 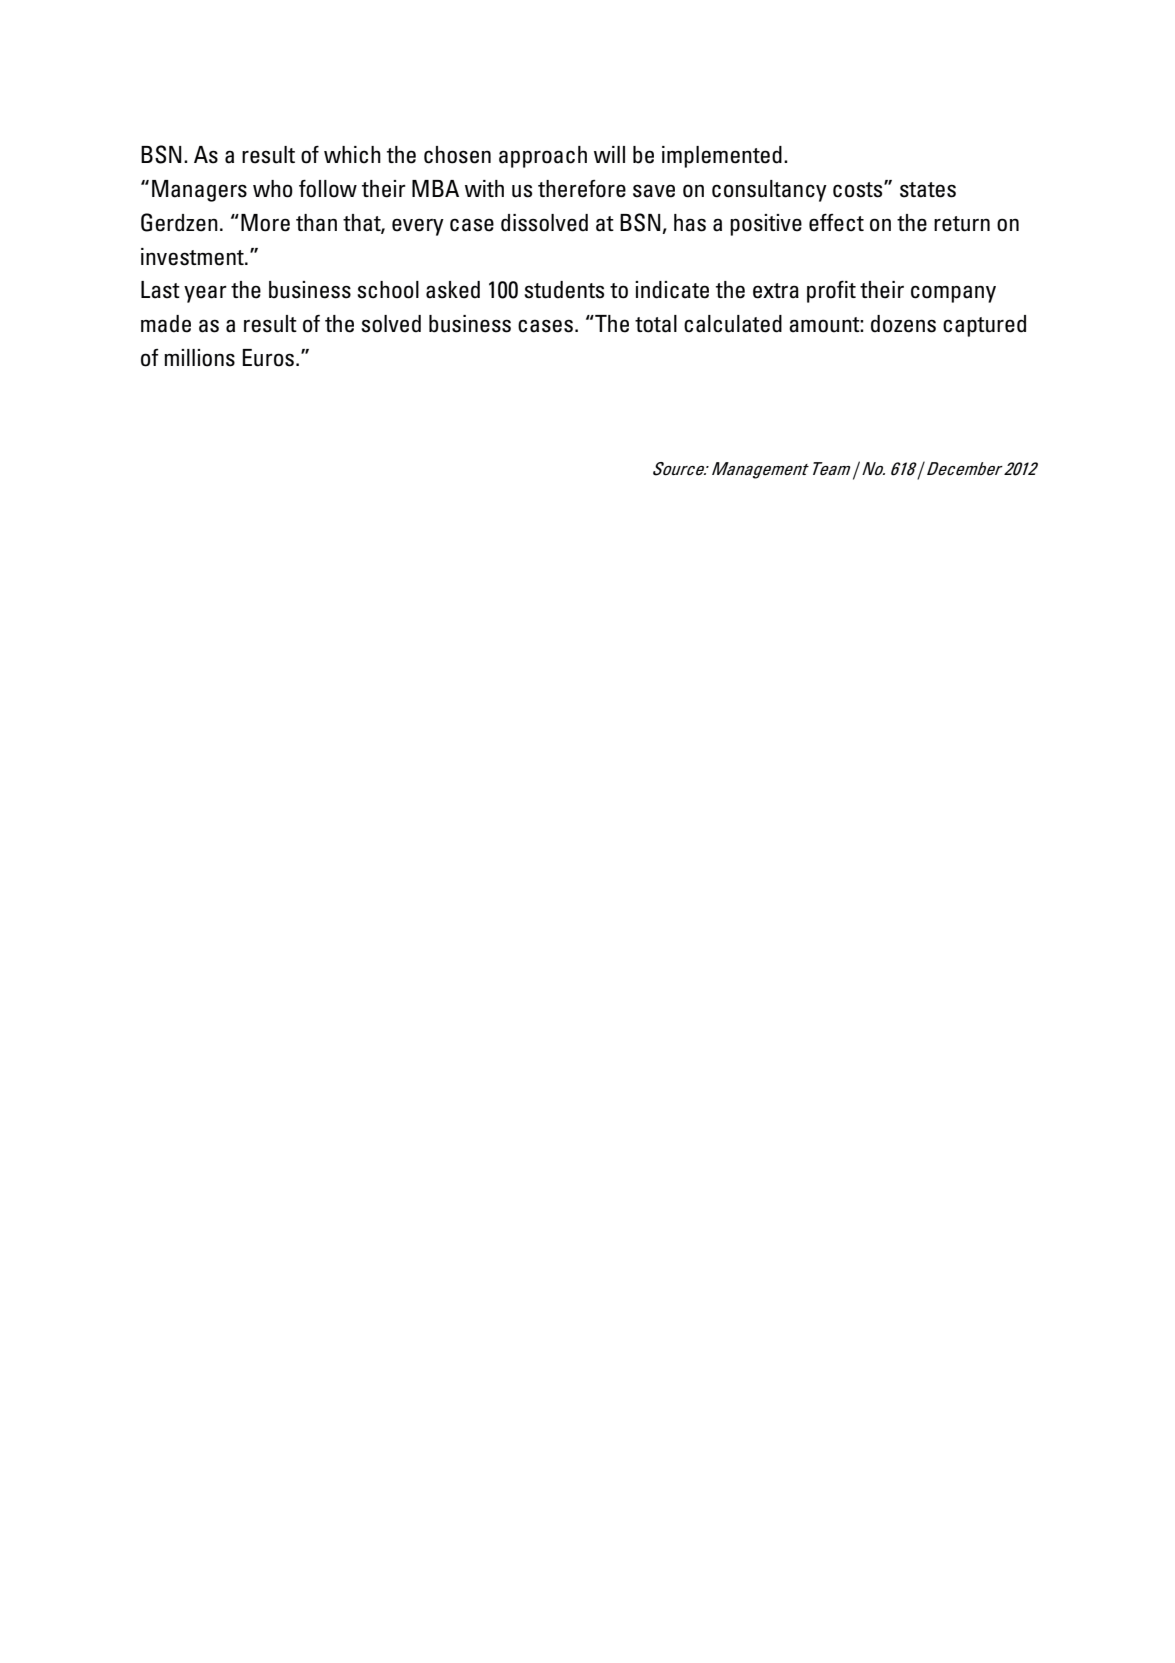 I want to click on which, so click(x=352, y=155).
